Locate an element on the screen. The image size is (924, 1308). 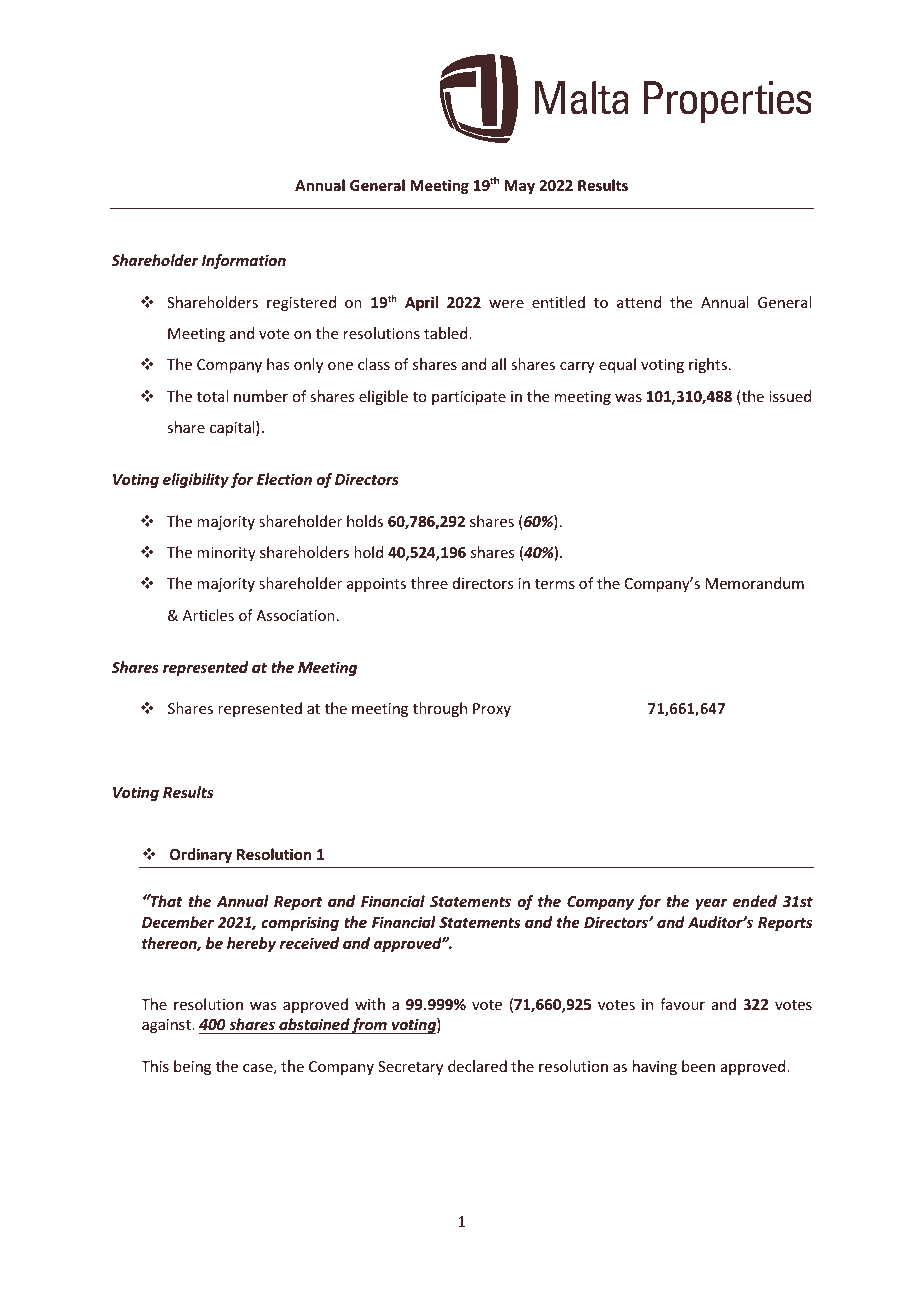
participate is located at coordinates (469, 398).
